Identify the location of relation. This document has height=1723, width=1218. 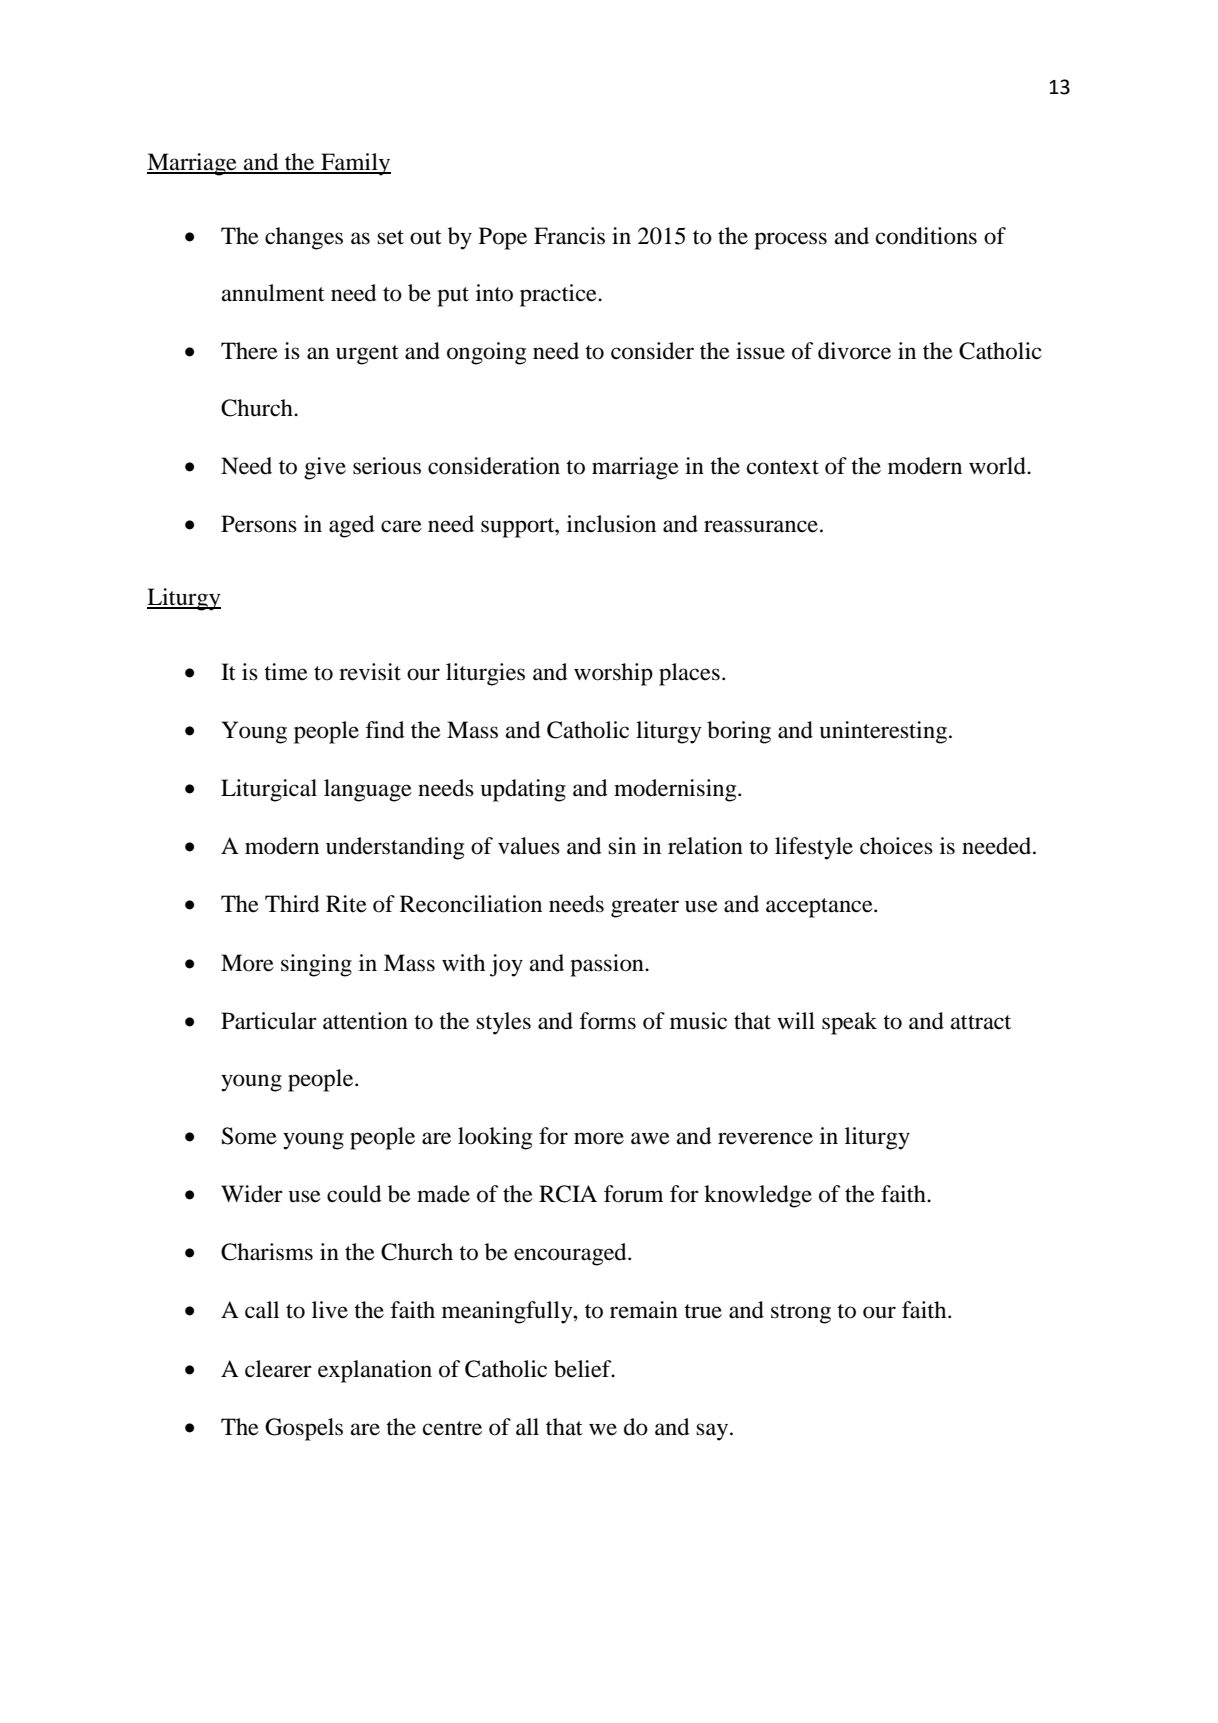
(705, 846).
